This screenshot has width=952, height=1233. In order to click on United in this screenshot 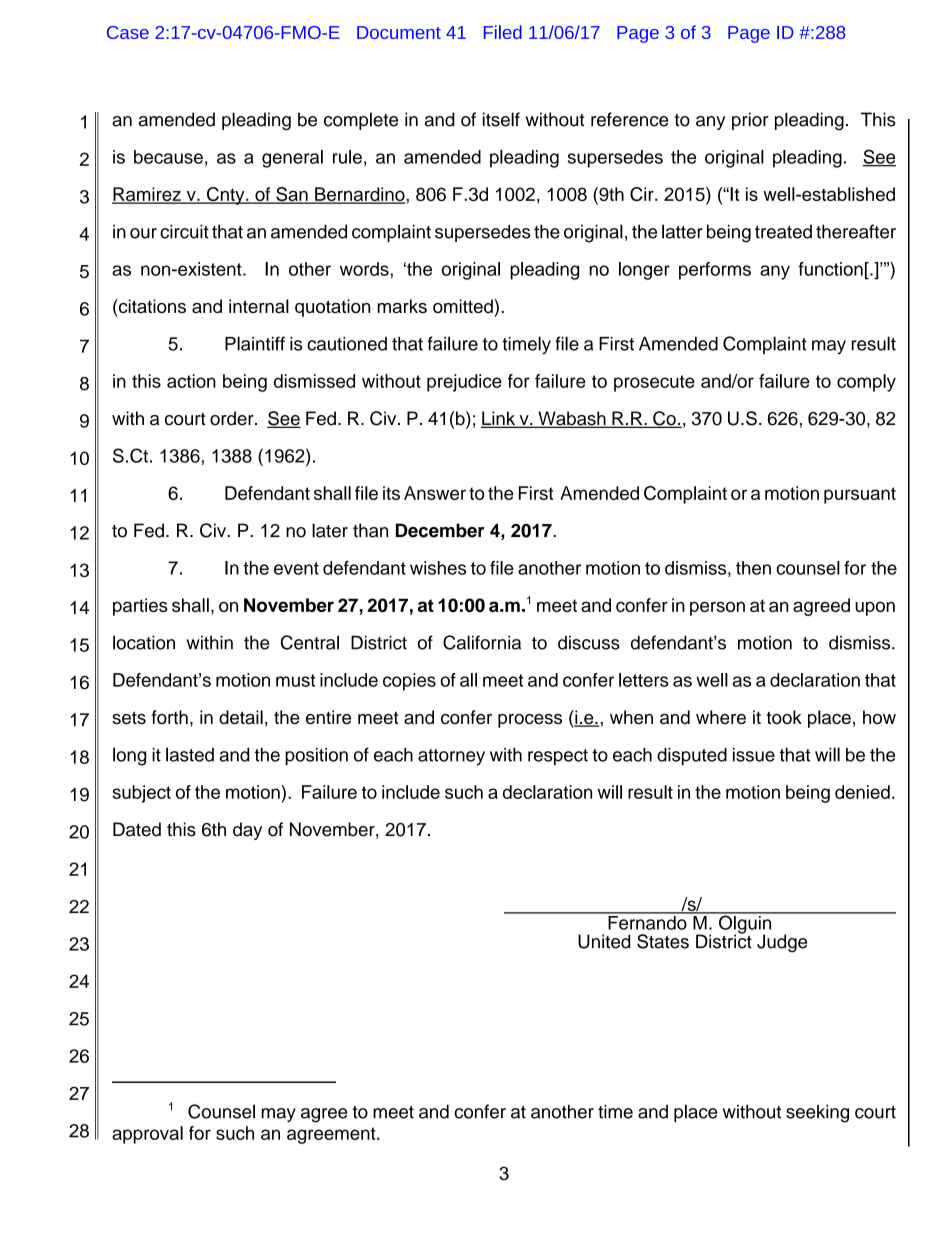, I will do `click(604, 941)`.
